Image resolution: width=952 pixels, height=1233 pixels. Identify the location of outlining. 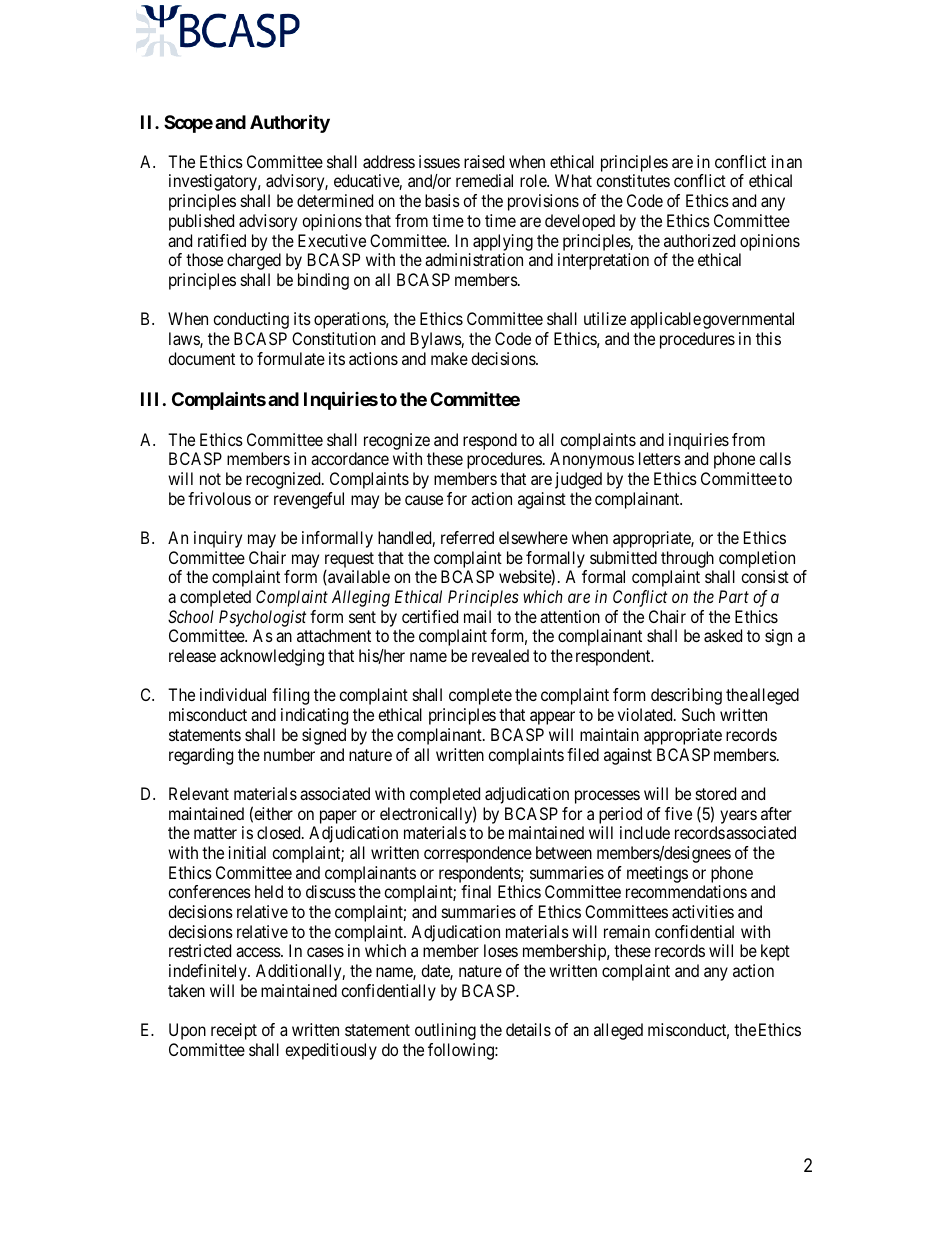
(445, 1031).
